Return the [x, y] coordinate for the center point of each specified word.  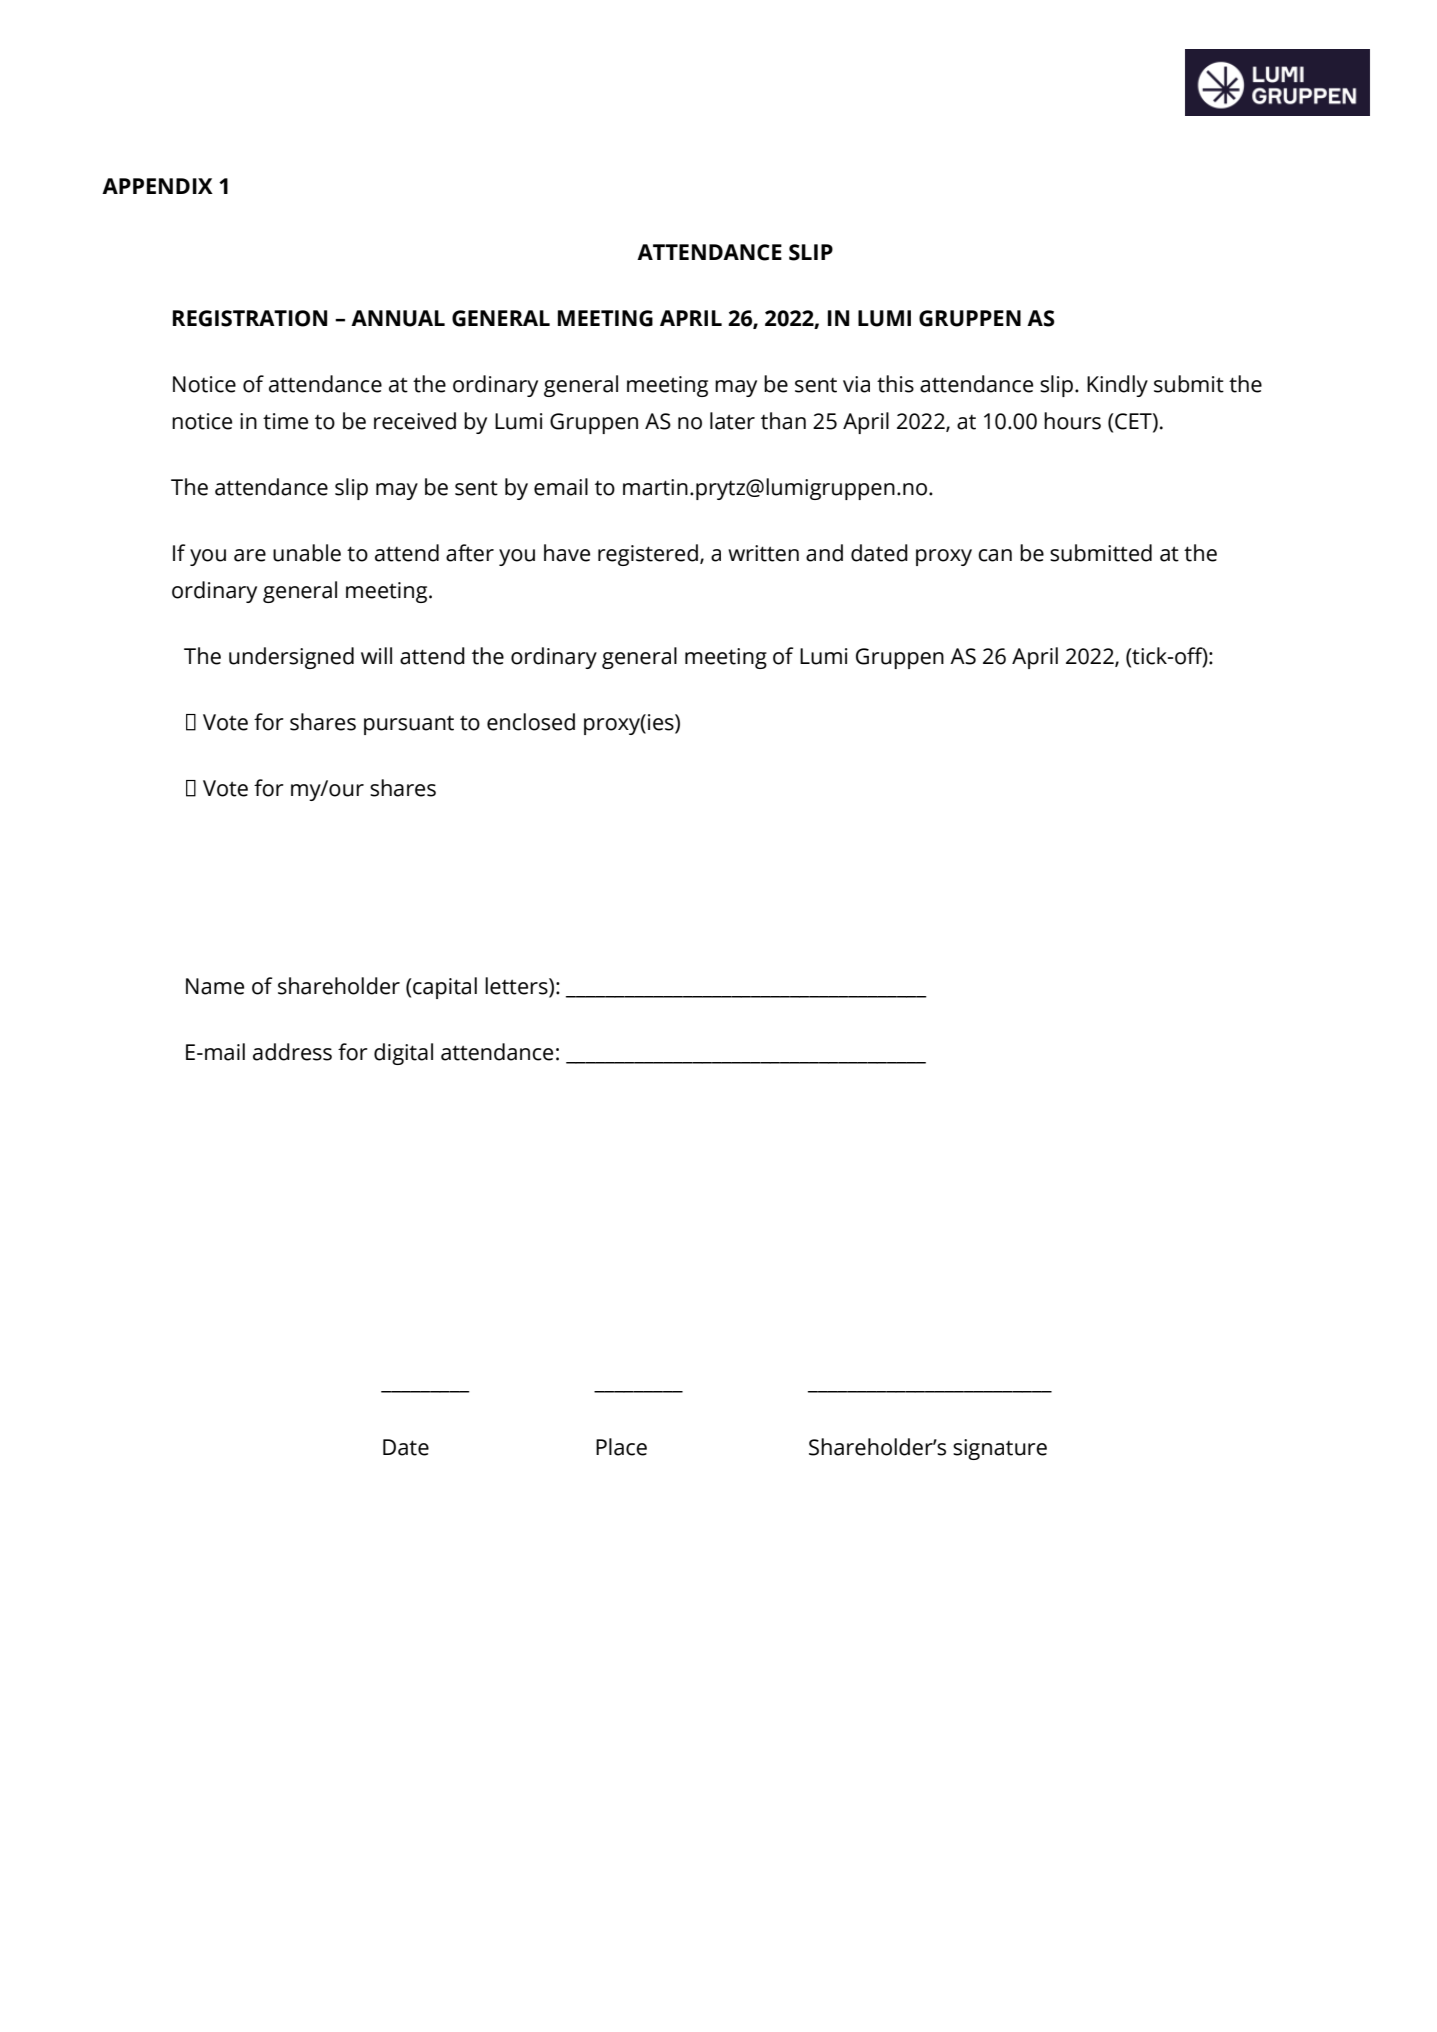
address [292, 1052]
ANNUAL [398, 318]
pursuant [409, 725]
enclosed [531, 722]
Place [621, 1447]
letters [517, 986]
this [895, 384]
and [824, 553]
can [995, 555]
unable [307, 553]
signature [1000, 1449]
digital [403, 1054]
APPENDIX [157, 186]
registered [648, 555]
